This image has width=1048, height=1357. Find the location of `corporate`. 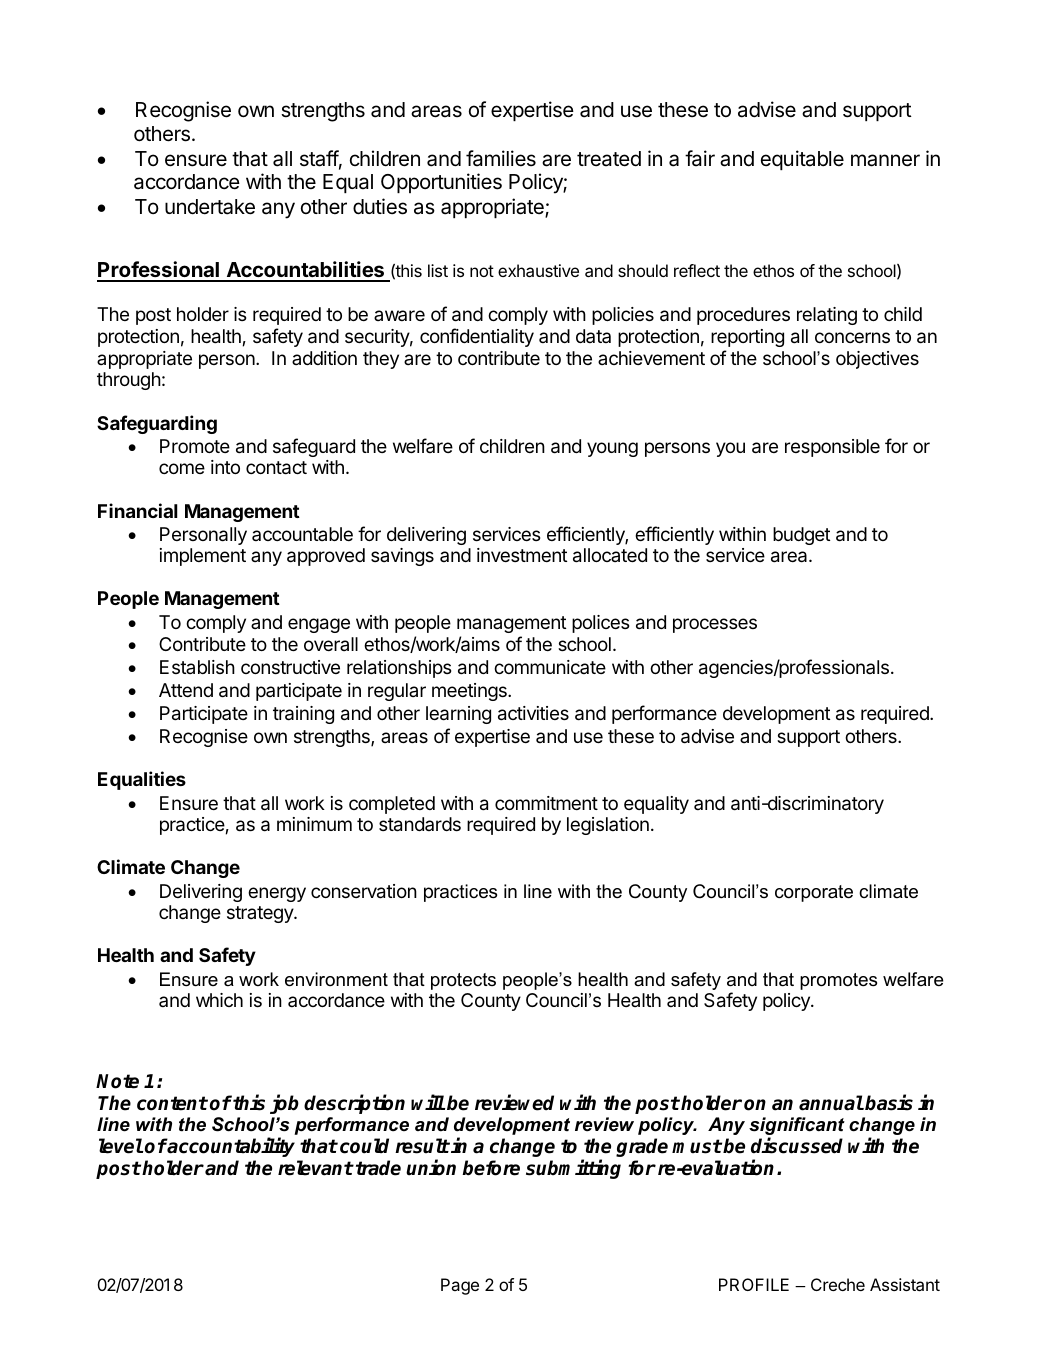

corporate is located at coordinates (814, 893).
